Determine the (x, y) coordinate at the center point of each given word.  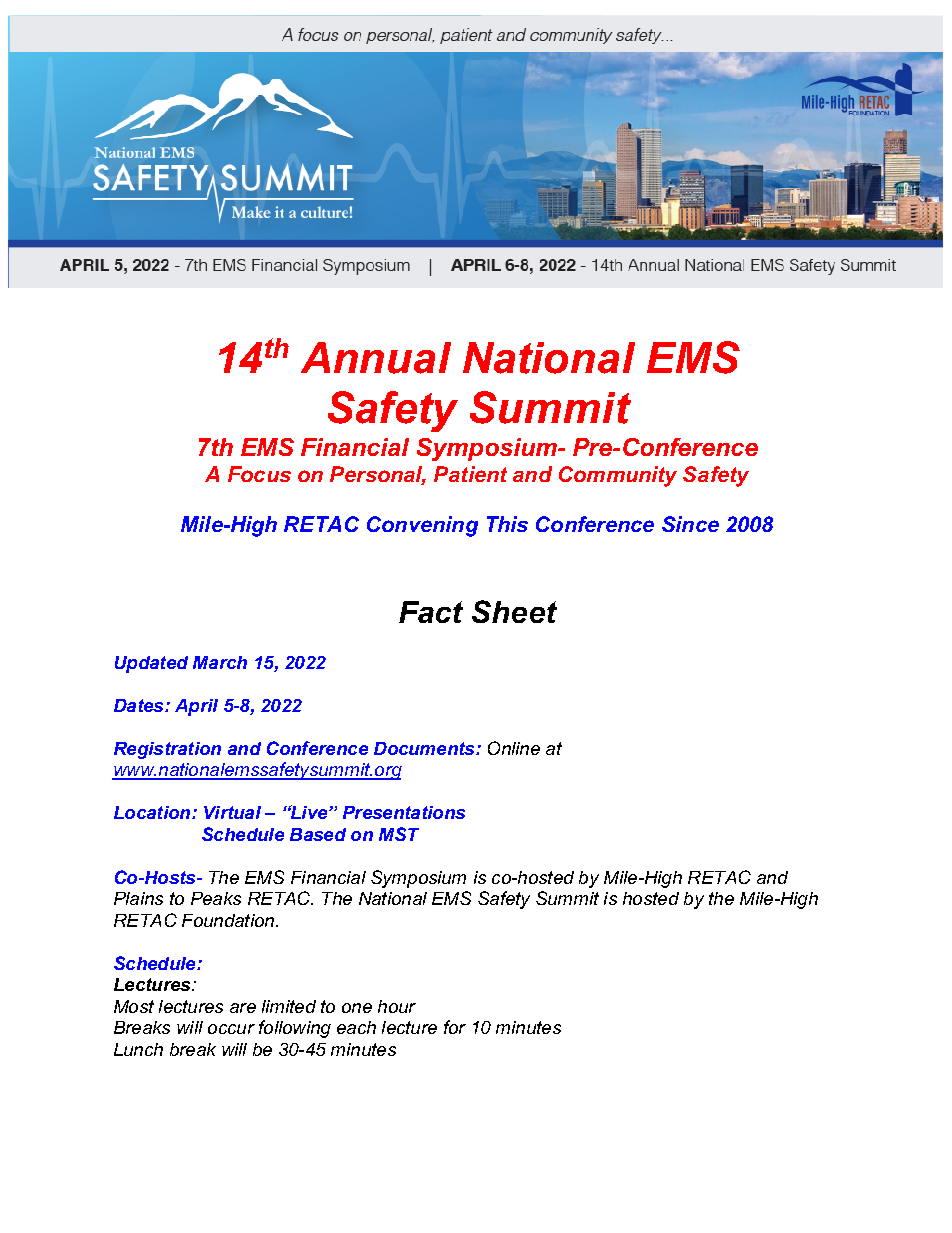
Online (514, 748)
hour (397, 1006)
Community (618, 476)
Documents (425, 748)
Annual (376, 358)
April (196, 707)
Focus (259, 474)
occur (231, 1029)
